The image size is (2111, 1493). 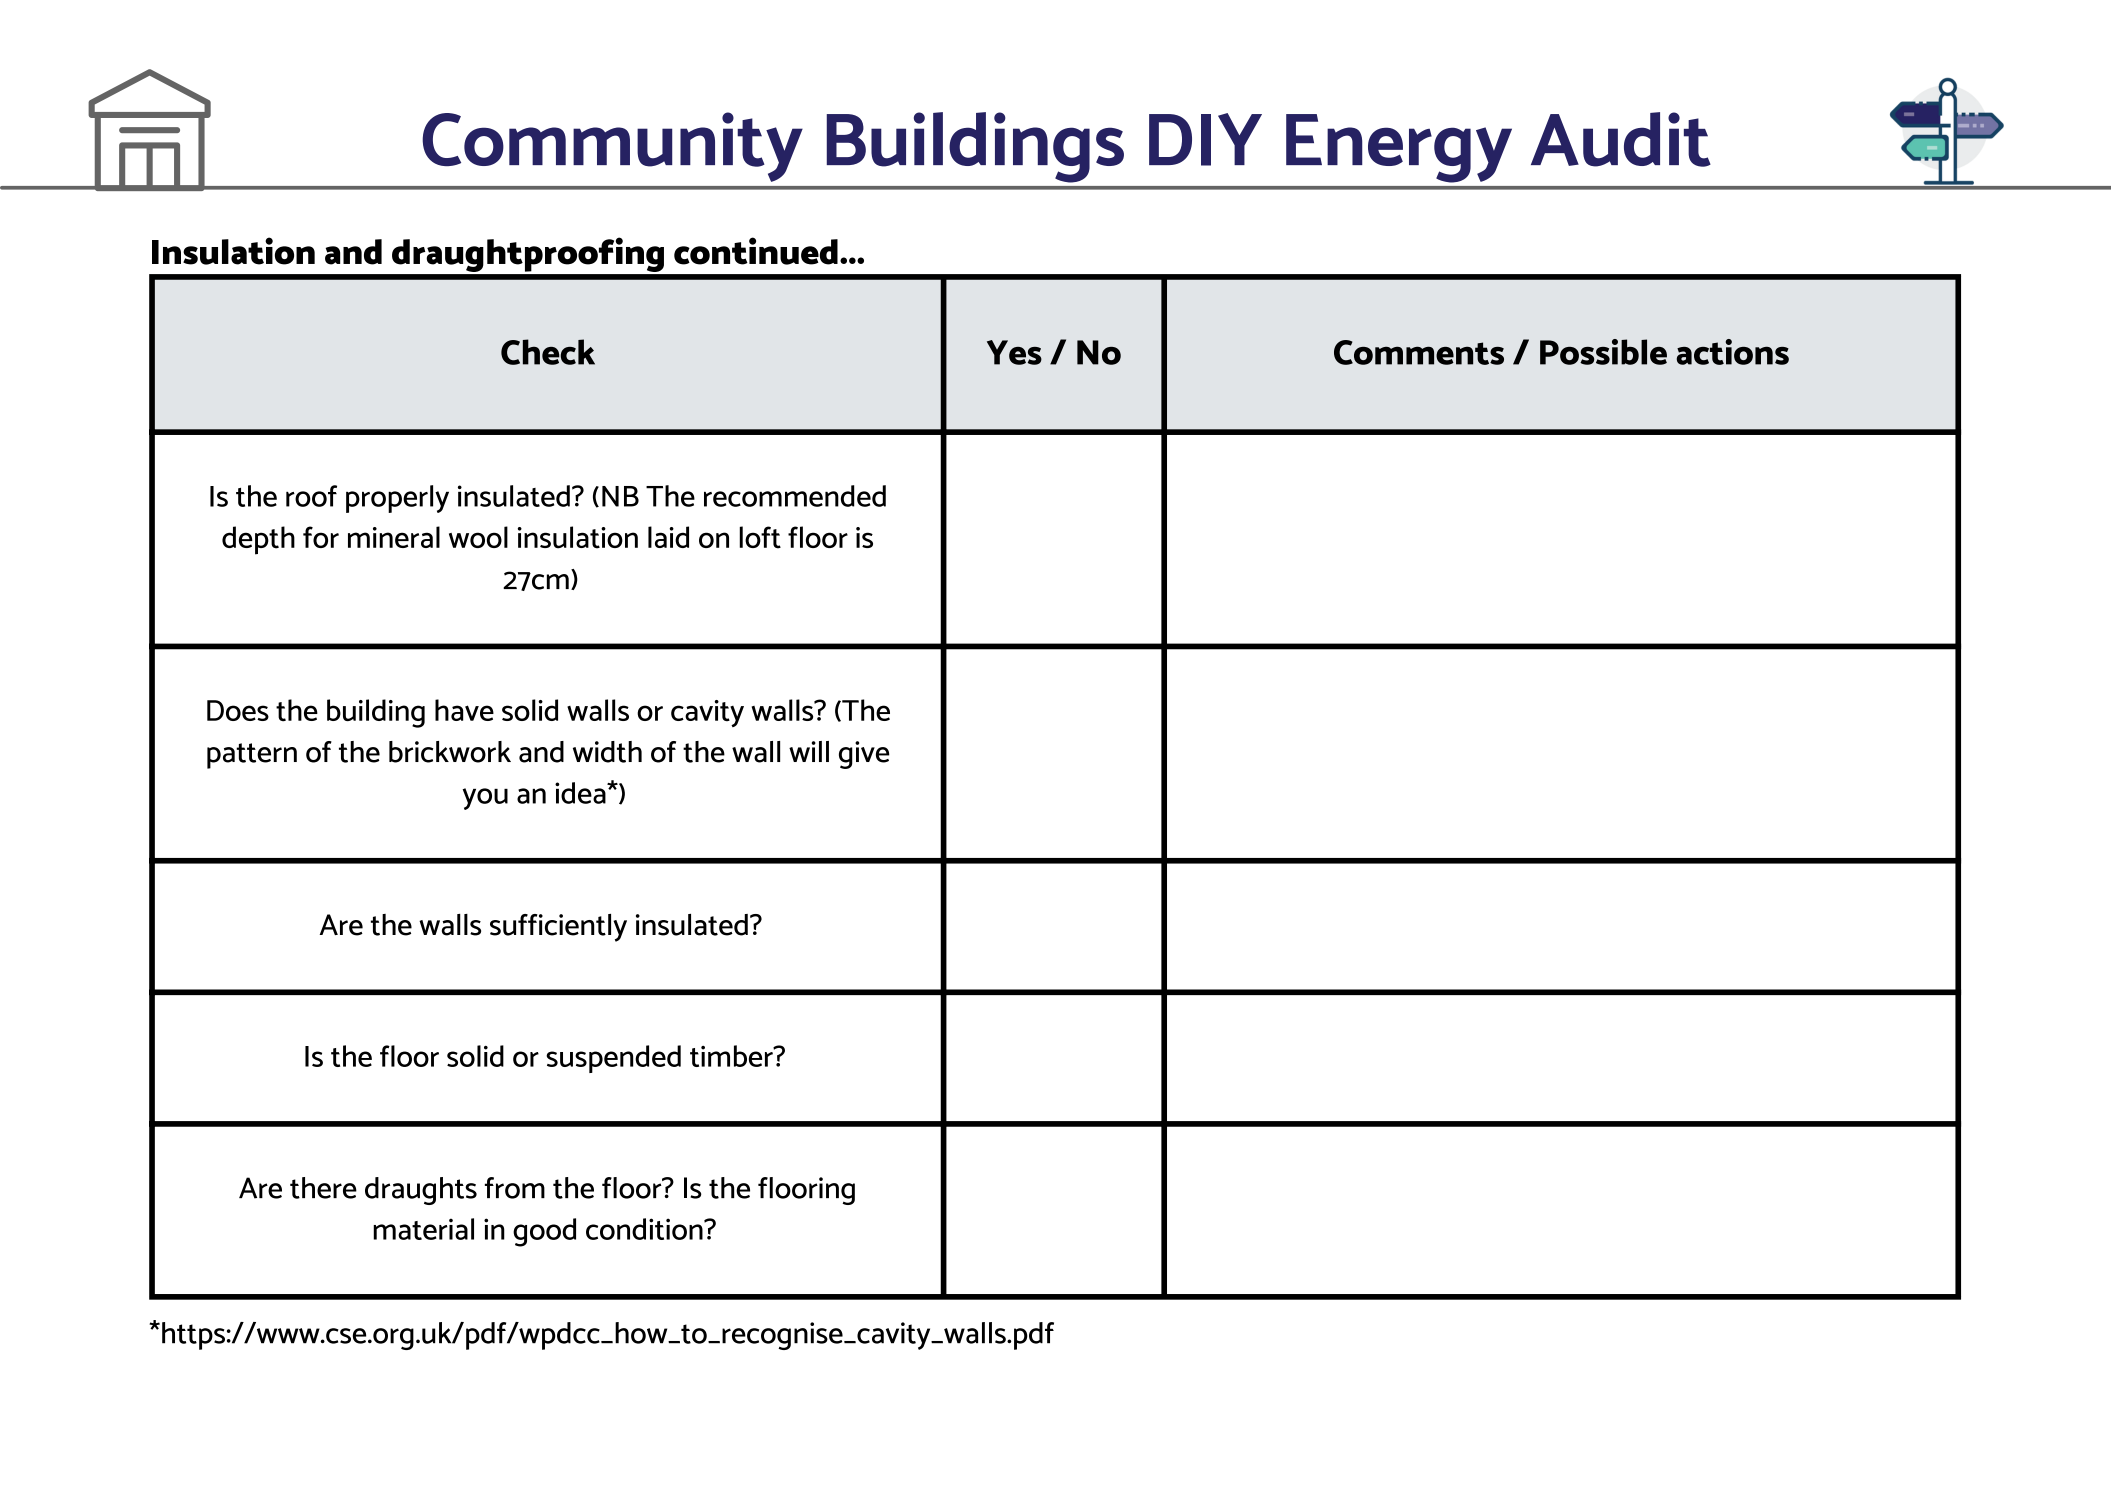 What do you see at coordinates (864, 755) in the screenshot?
I see `give` at bounding box center [864, 755].
